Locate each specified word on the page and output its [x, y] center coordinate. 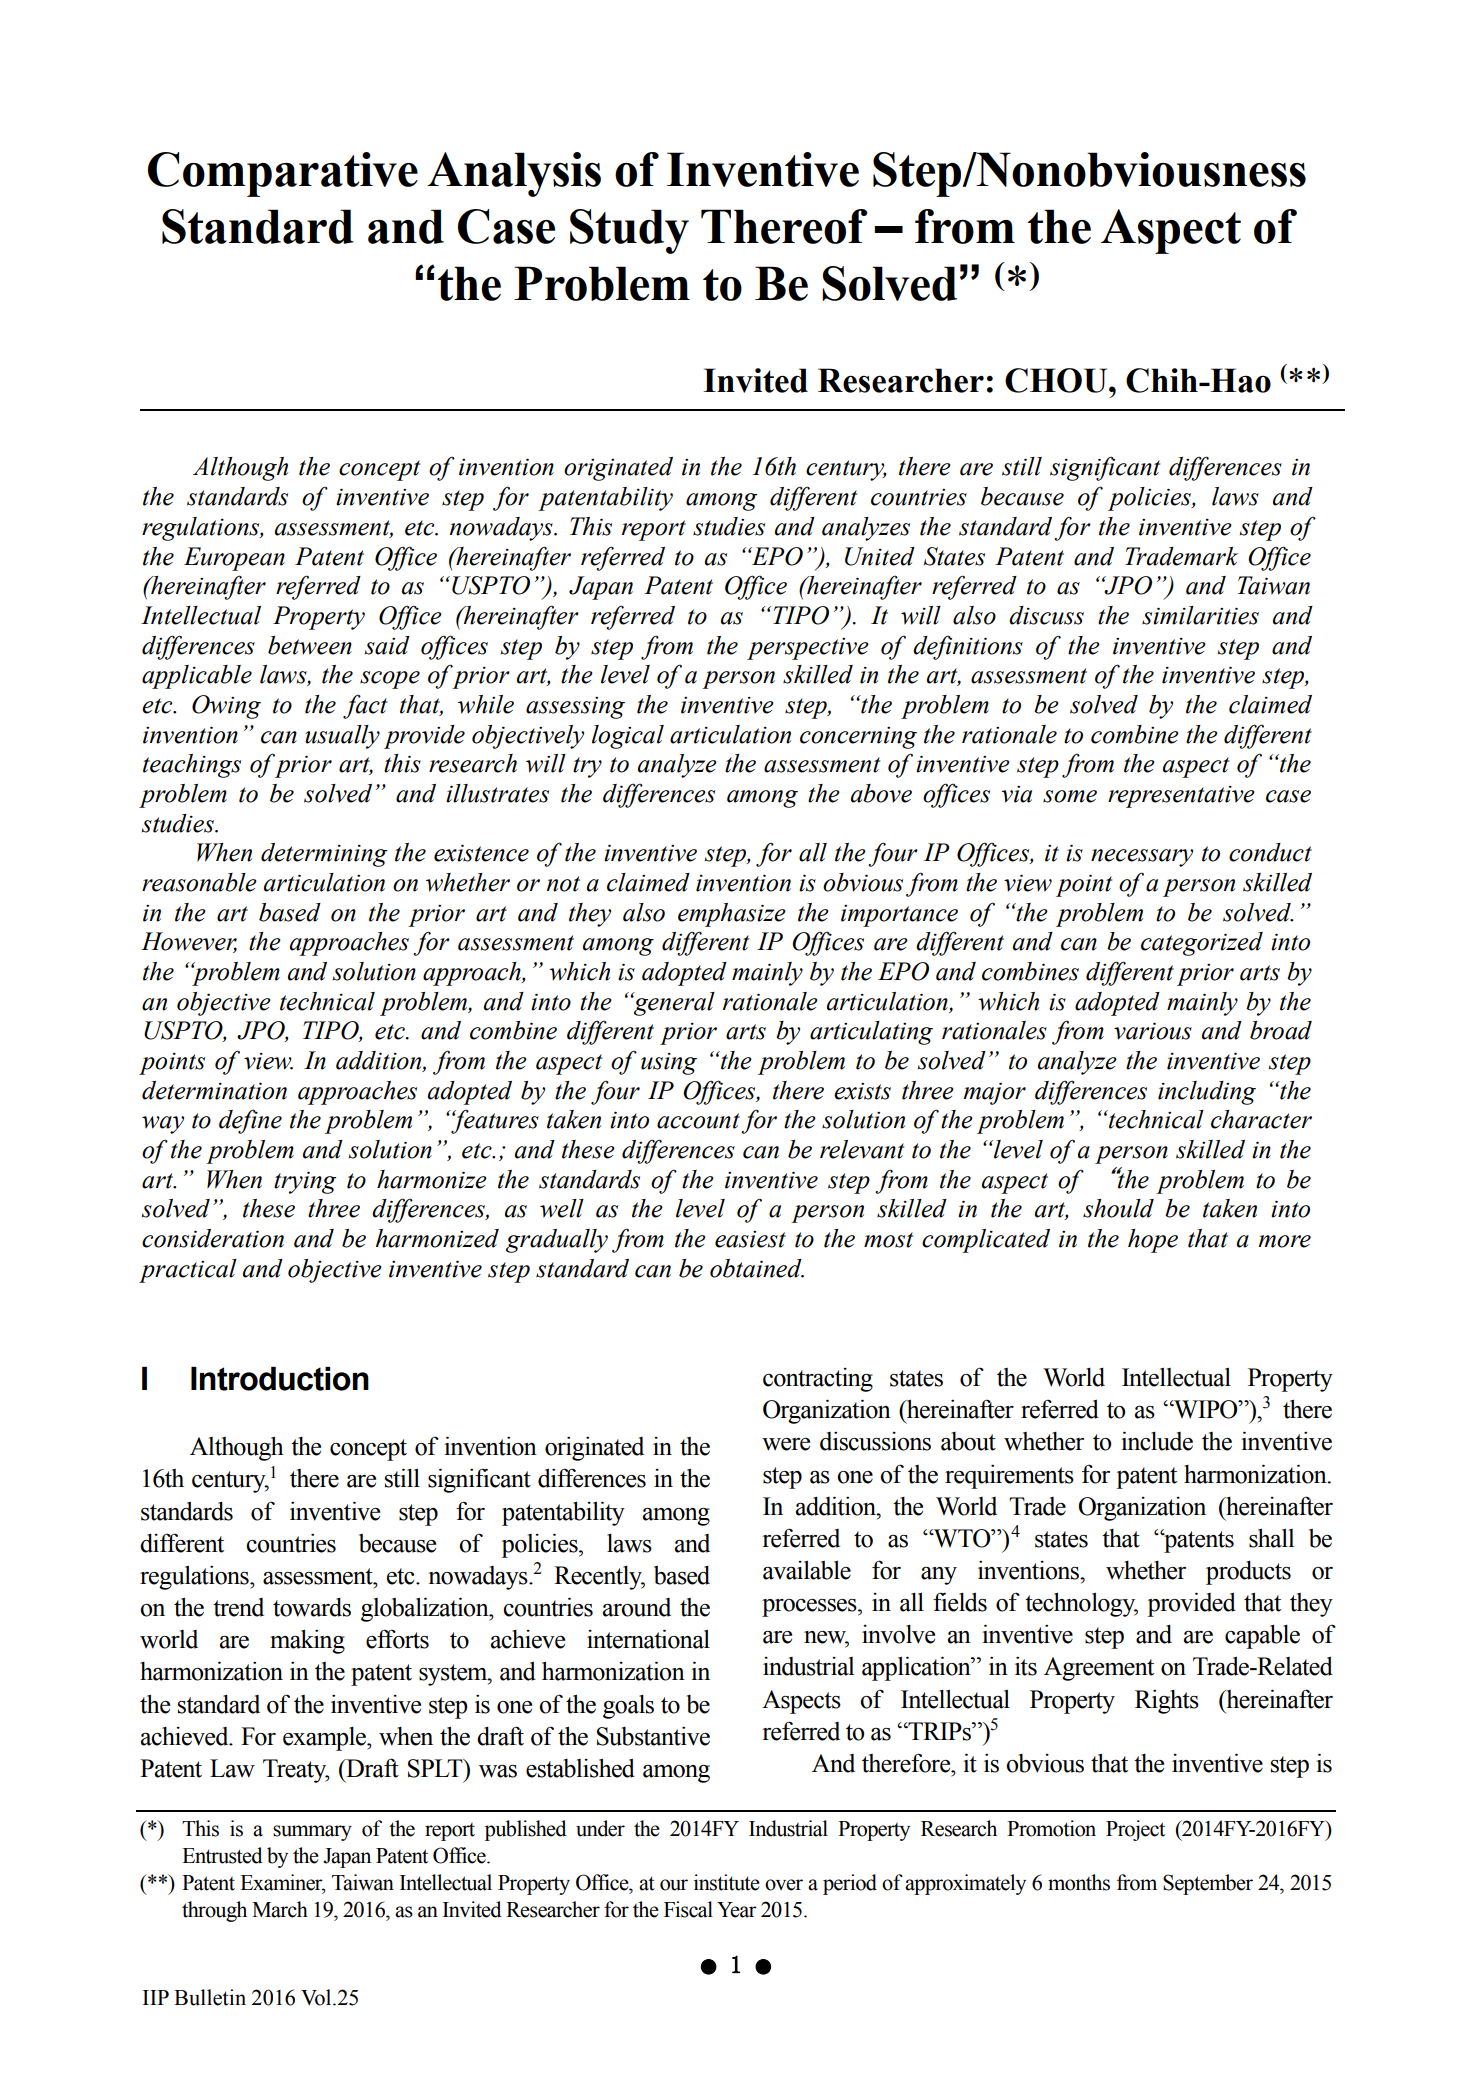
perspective [808, 649]
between [310, 645]
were [786, 1444]
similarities [1200, 615]
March [280, 1909]
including [1207, 1093]
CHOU [1057, 380]
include [1157, 1441]
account [698, 1121]
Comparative [283, 174]
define [250, 1121]
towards [312, 1607]
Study [629, 231]
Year [737, 1910]
